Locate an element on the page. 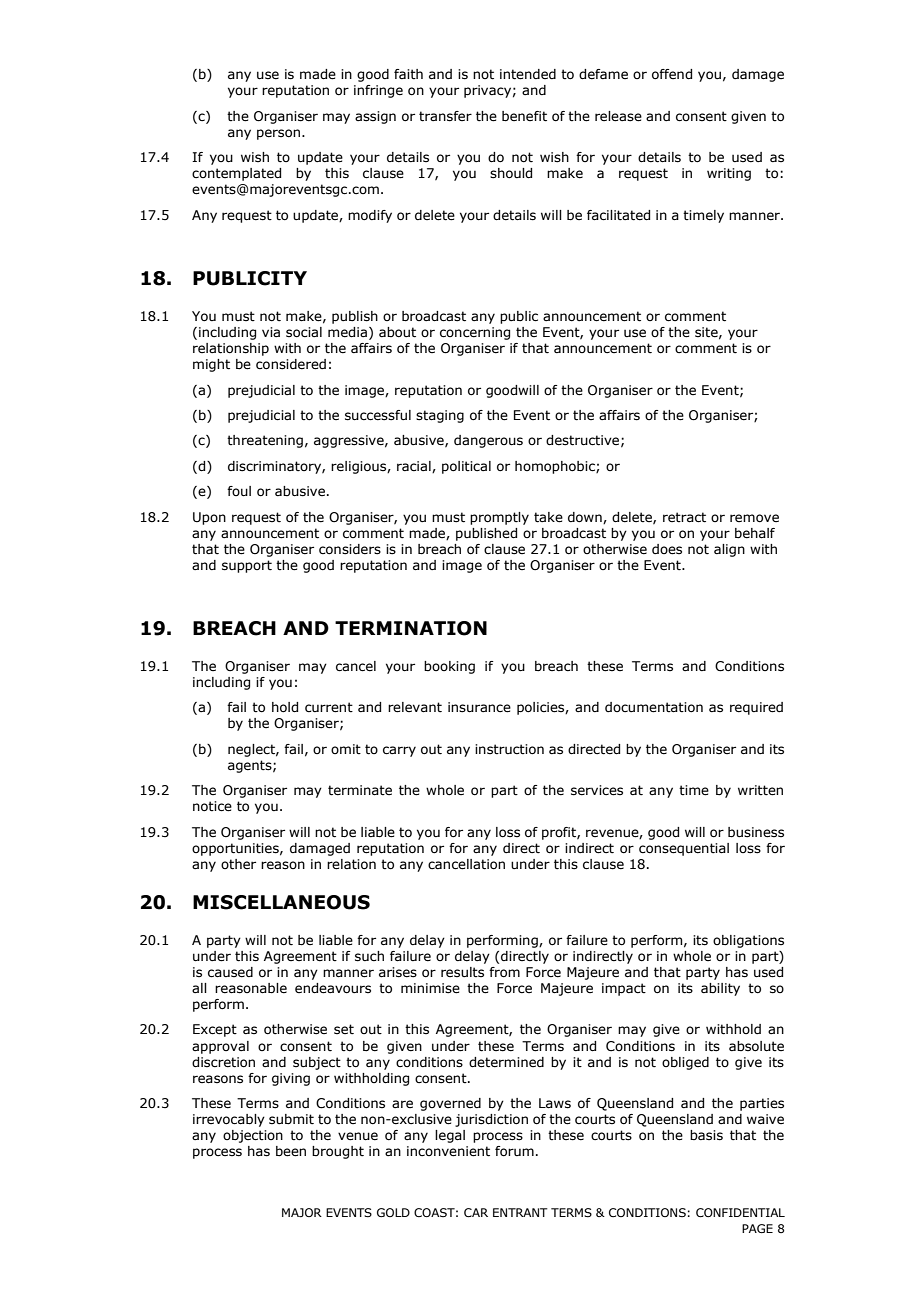  transfer is located at coordinates (445, 116).
